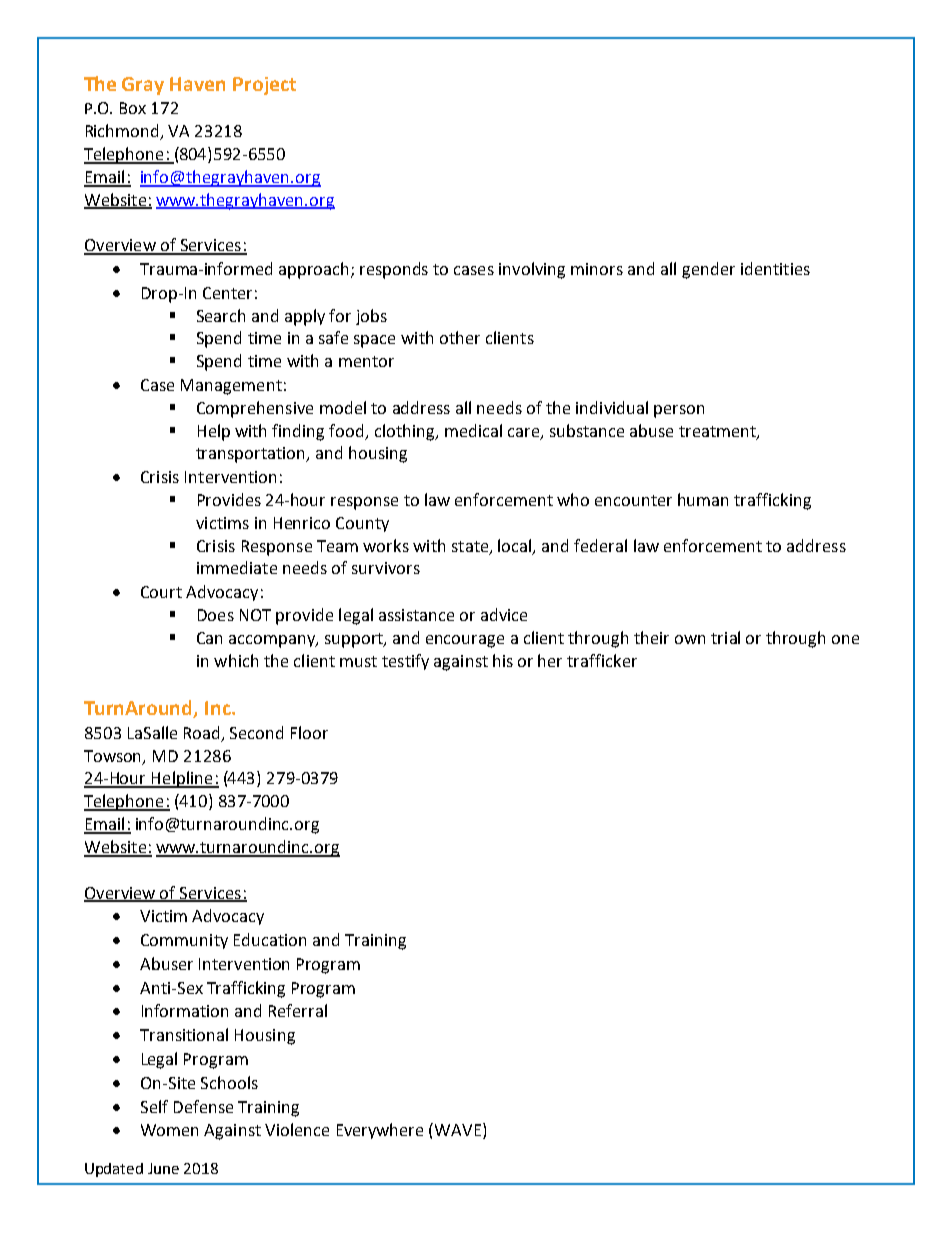 Image resolution: width=952 pixels, height=1233 pixels. Describe the element at coordinates (465, 641) in the screenshot. I see `encourage` at that location.
